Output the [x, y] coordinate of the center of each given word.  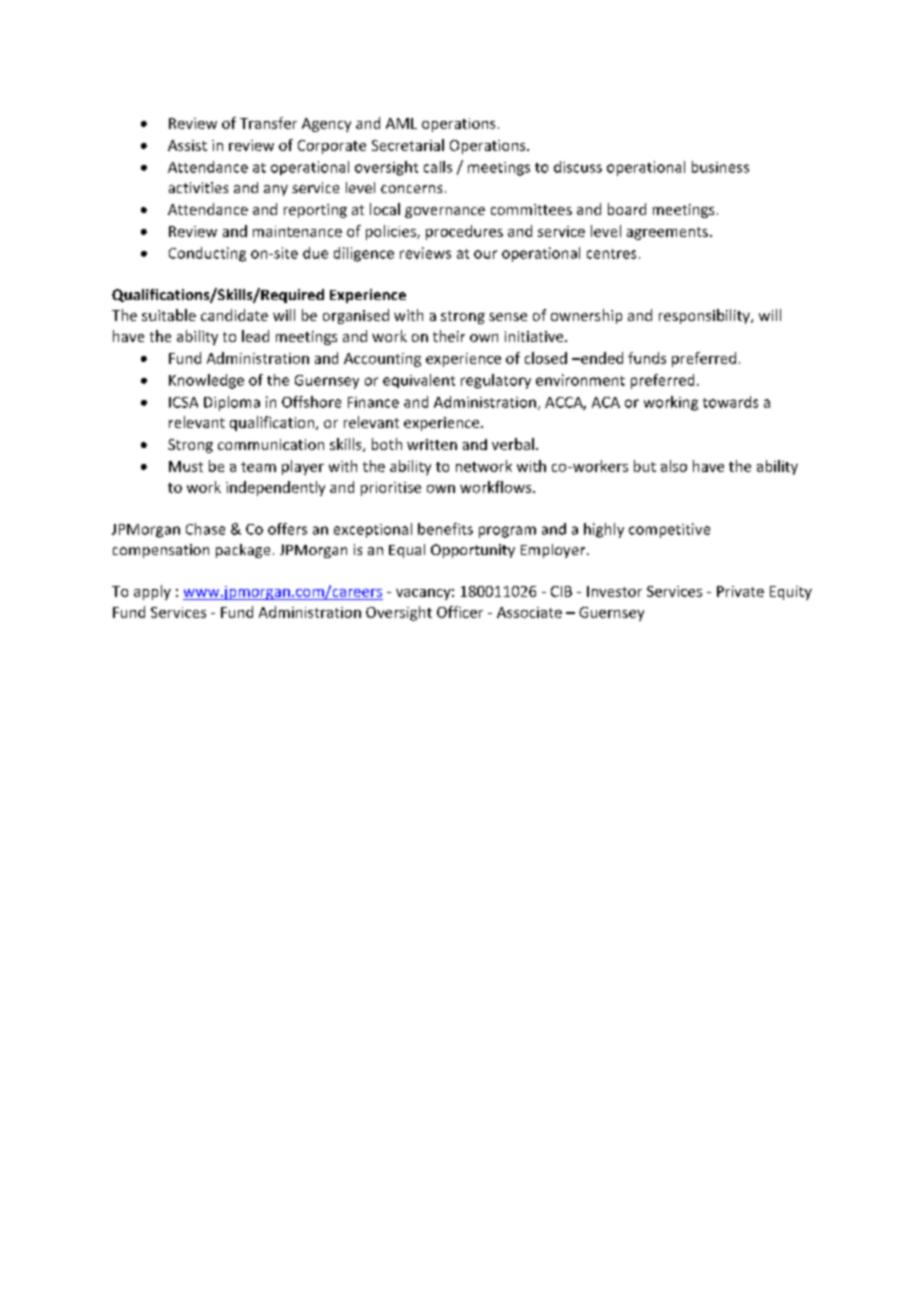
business [720, 167]
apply [152, 592]
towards [730, 402]
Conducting [207, 254]
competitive [669, 530]
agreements [667, 233]
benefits [445, 529]
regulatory [496, 381]
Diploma [232, 403]
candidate [234, 315]
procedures [464, 232]
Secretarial [408, 145]
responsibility [705, 316]
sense [508, 317]
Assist [187, 145]
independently [275, 488]
